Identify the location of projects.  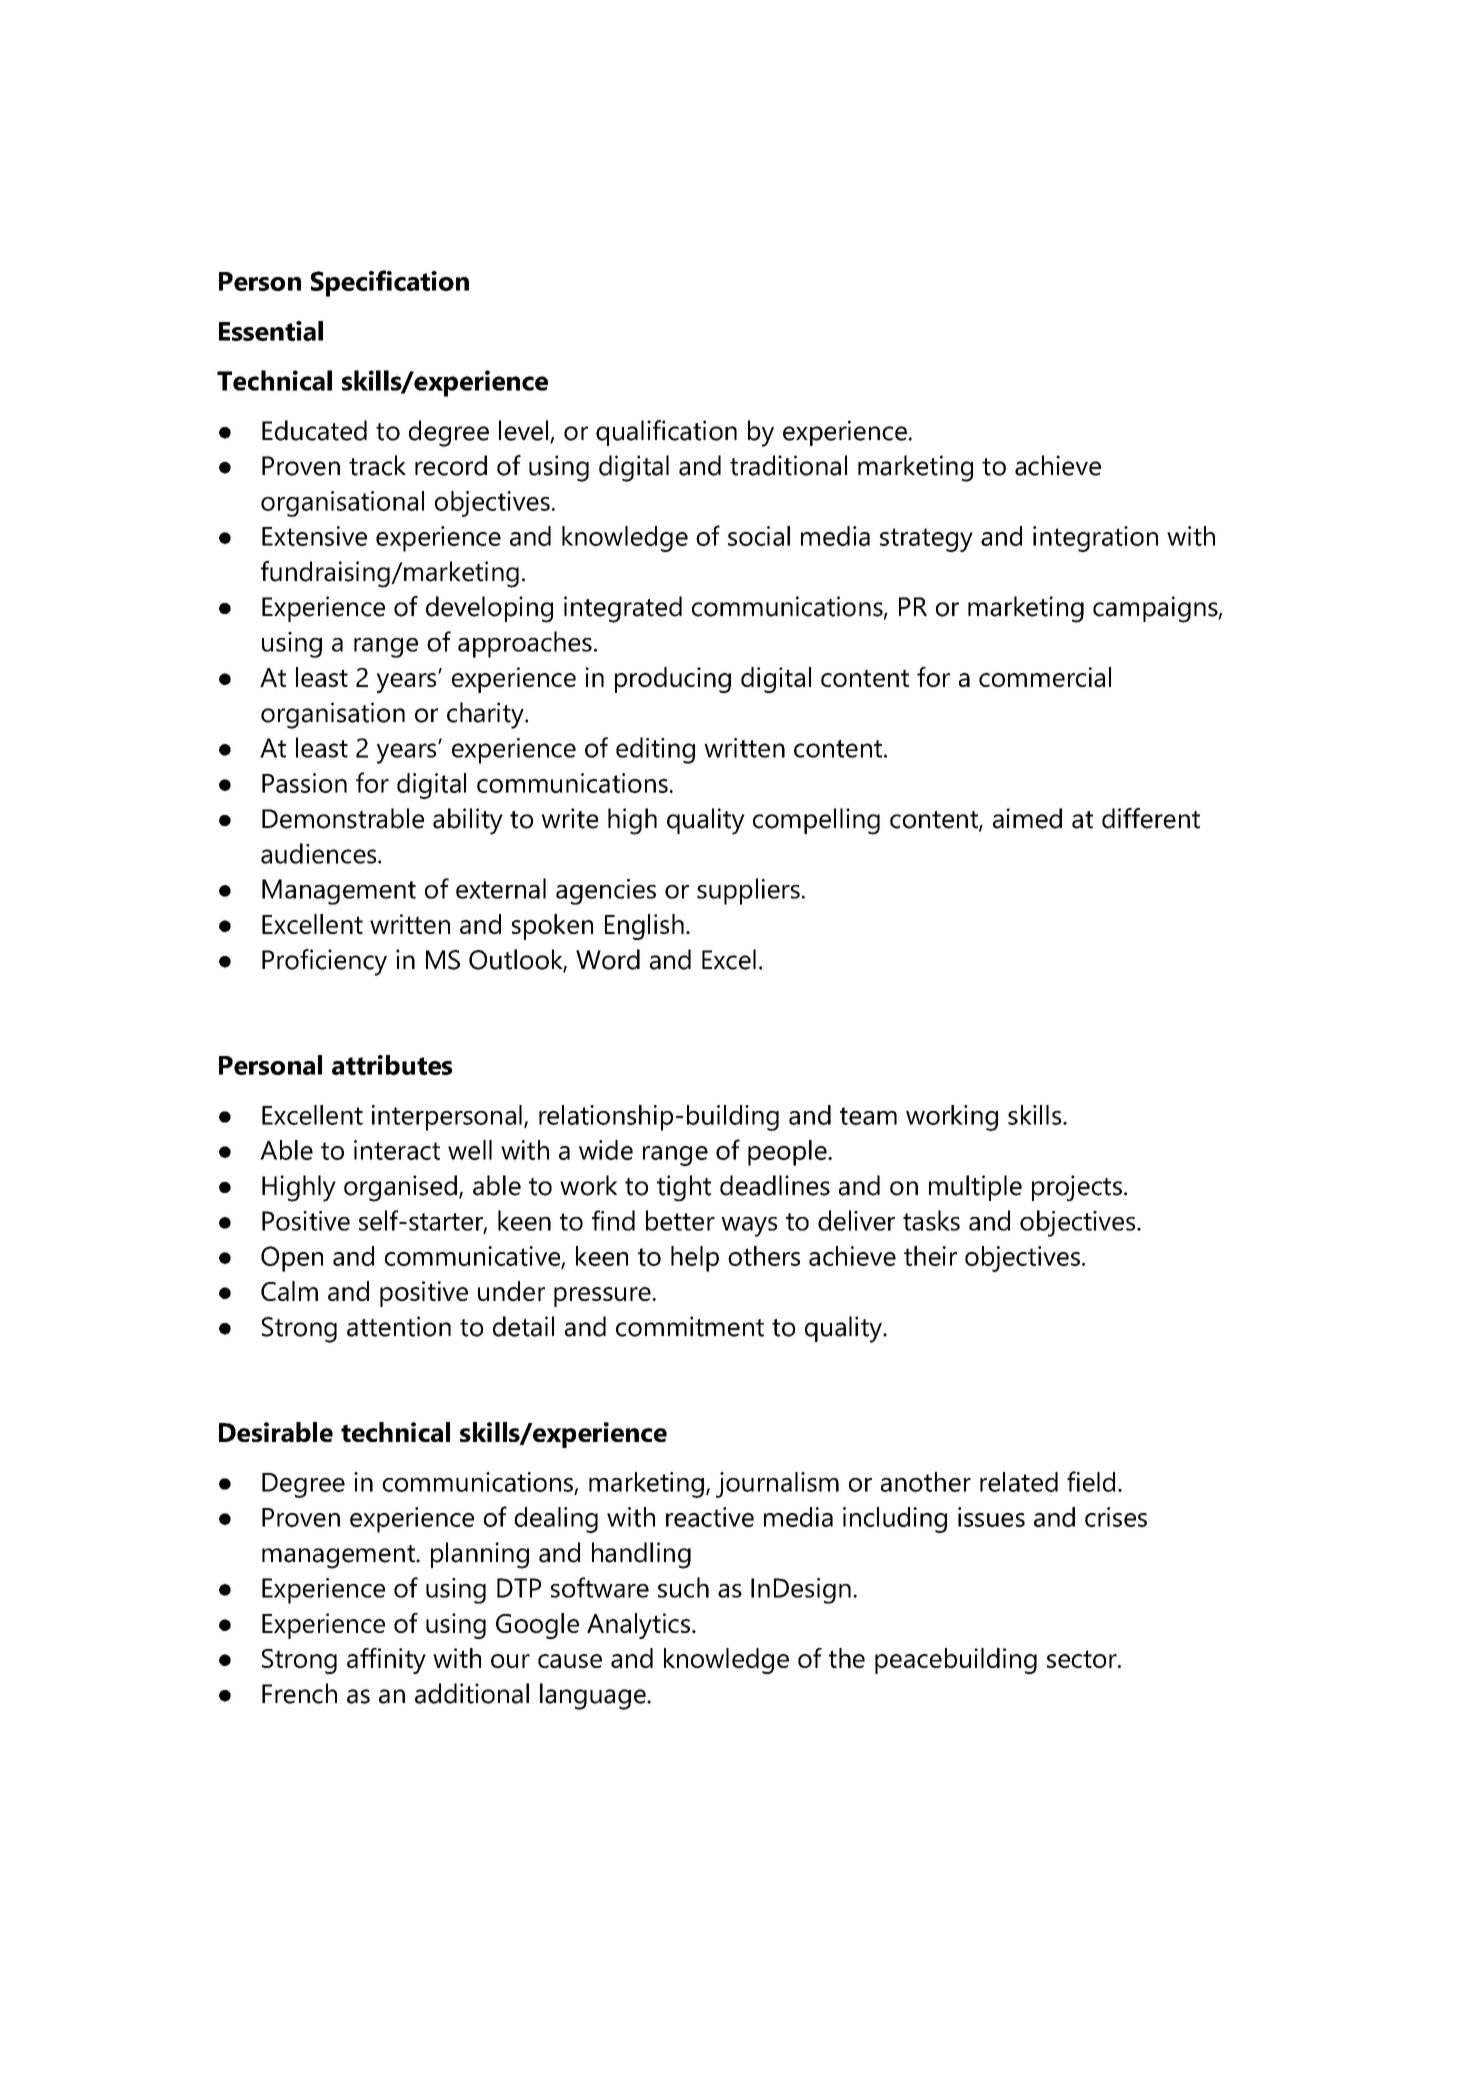
(1077, 1188).
